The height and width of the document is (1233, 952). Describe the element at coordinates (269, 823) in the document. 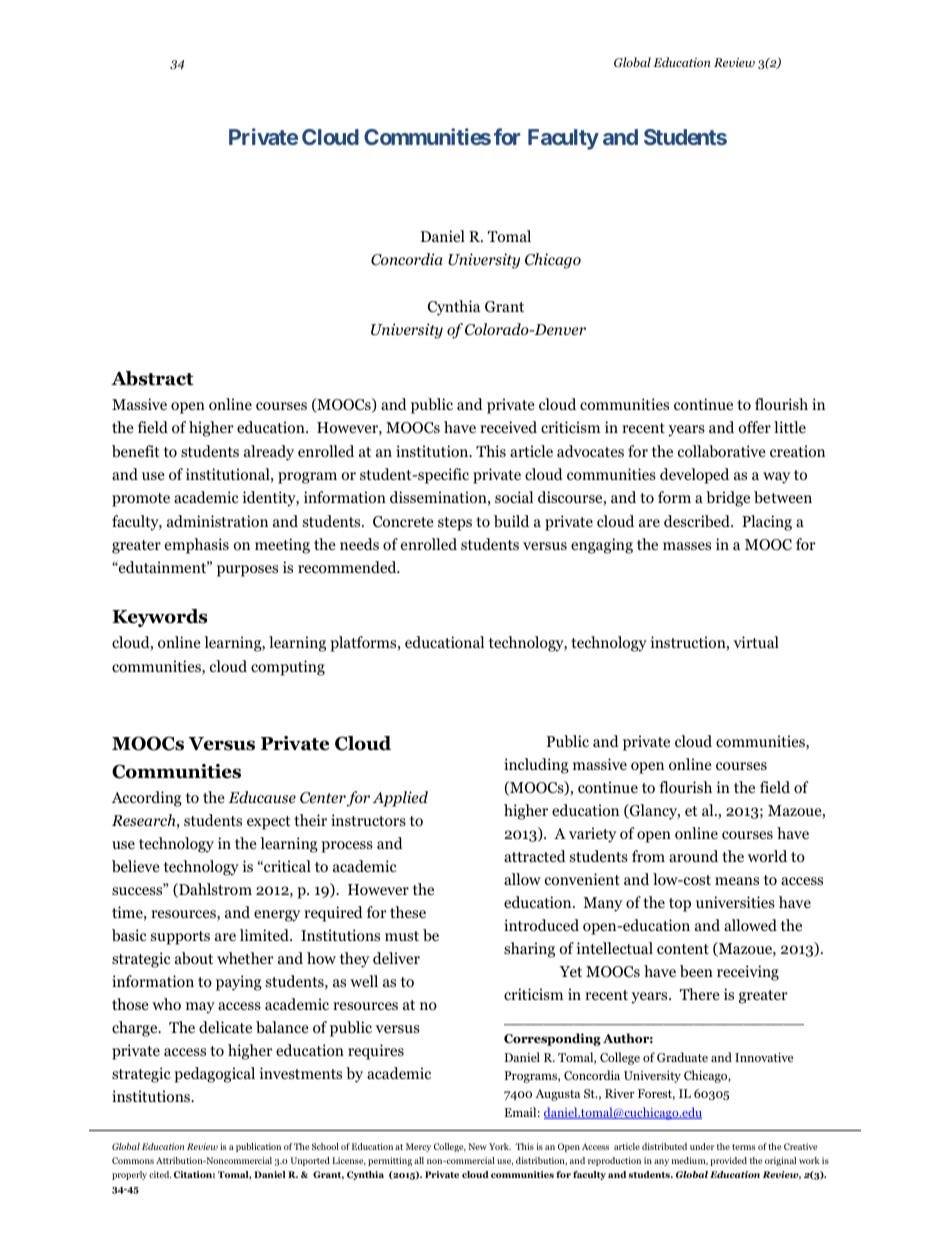

I see `expect` at that location.
